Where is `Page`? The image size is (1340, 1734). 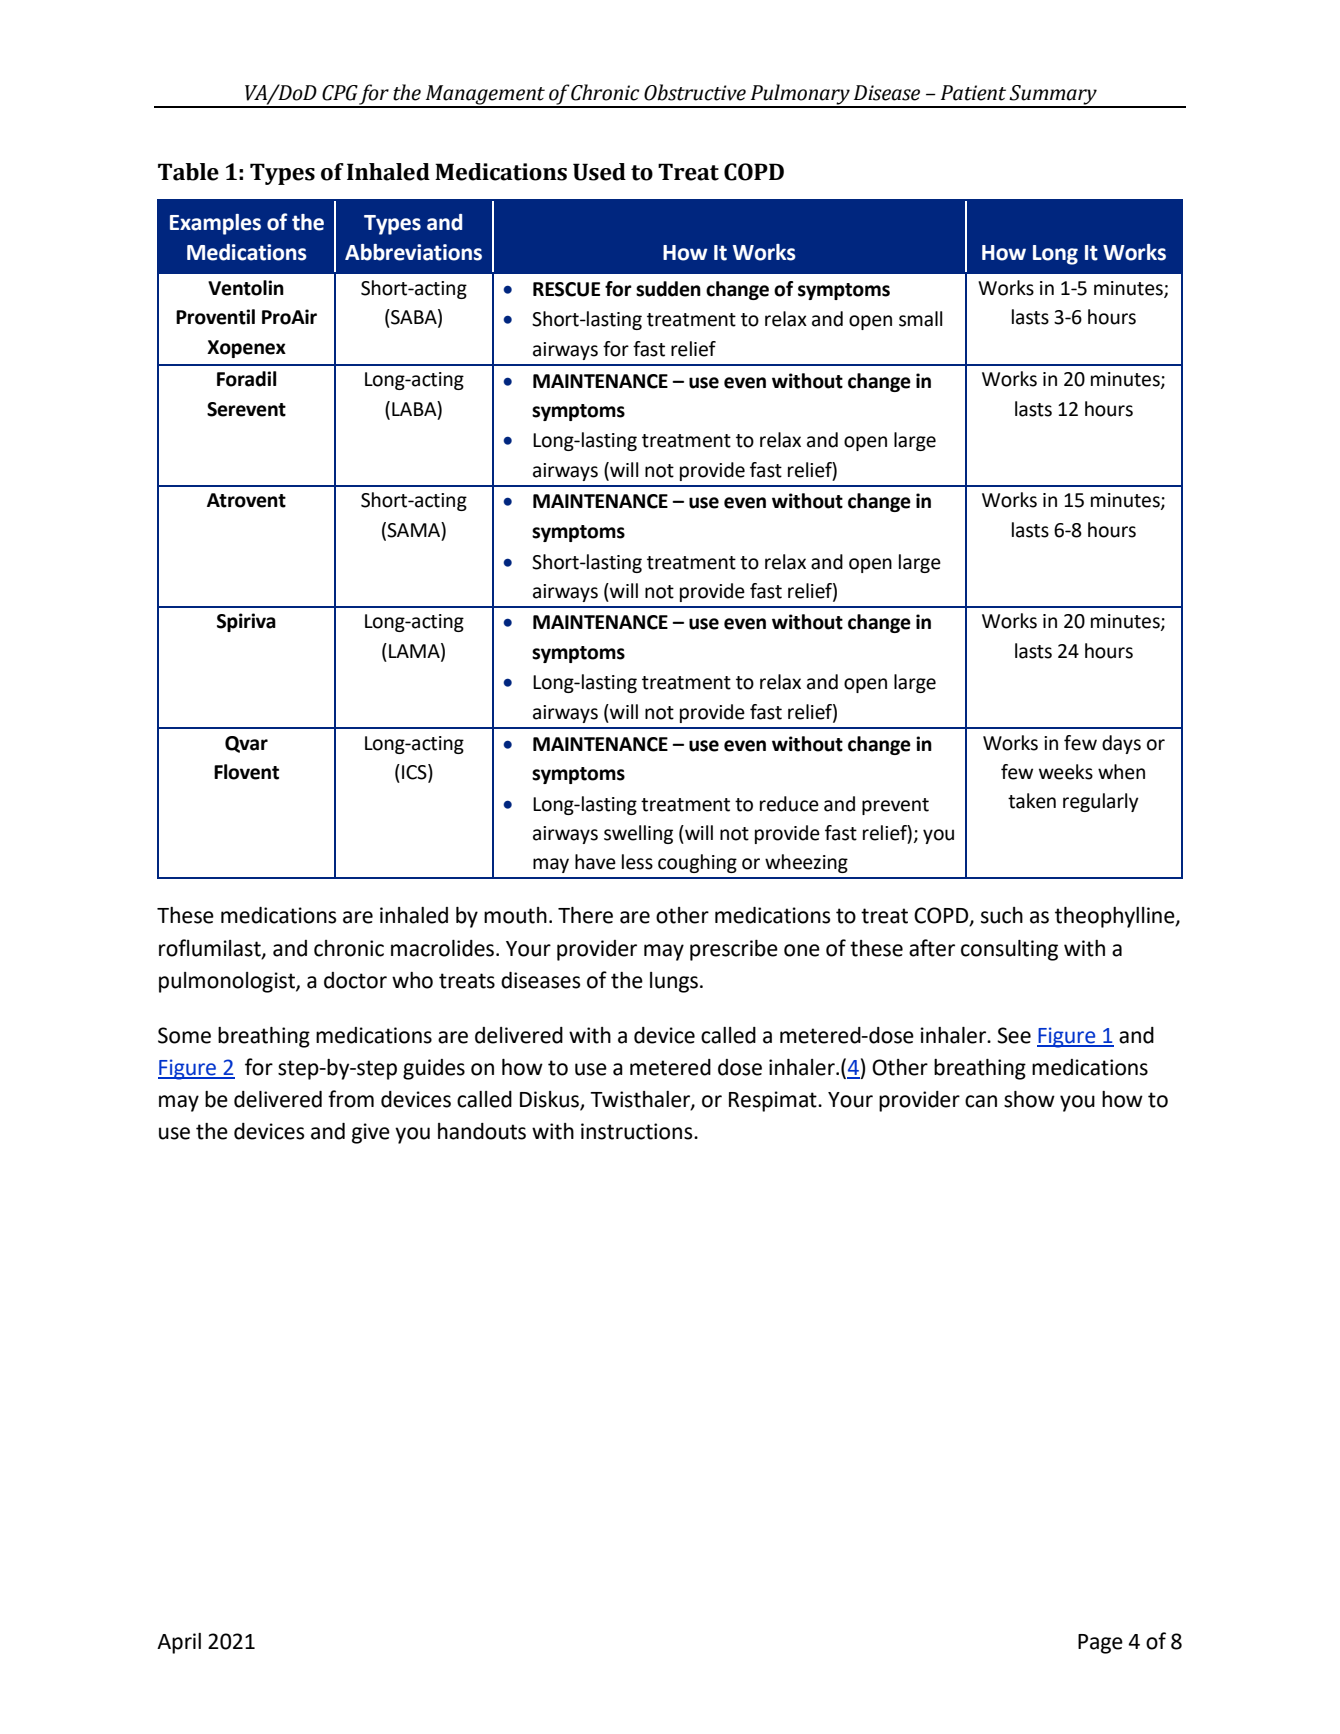
Page is located at coordinates (1100, 1644).
